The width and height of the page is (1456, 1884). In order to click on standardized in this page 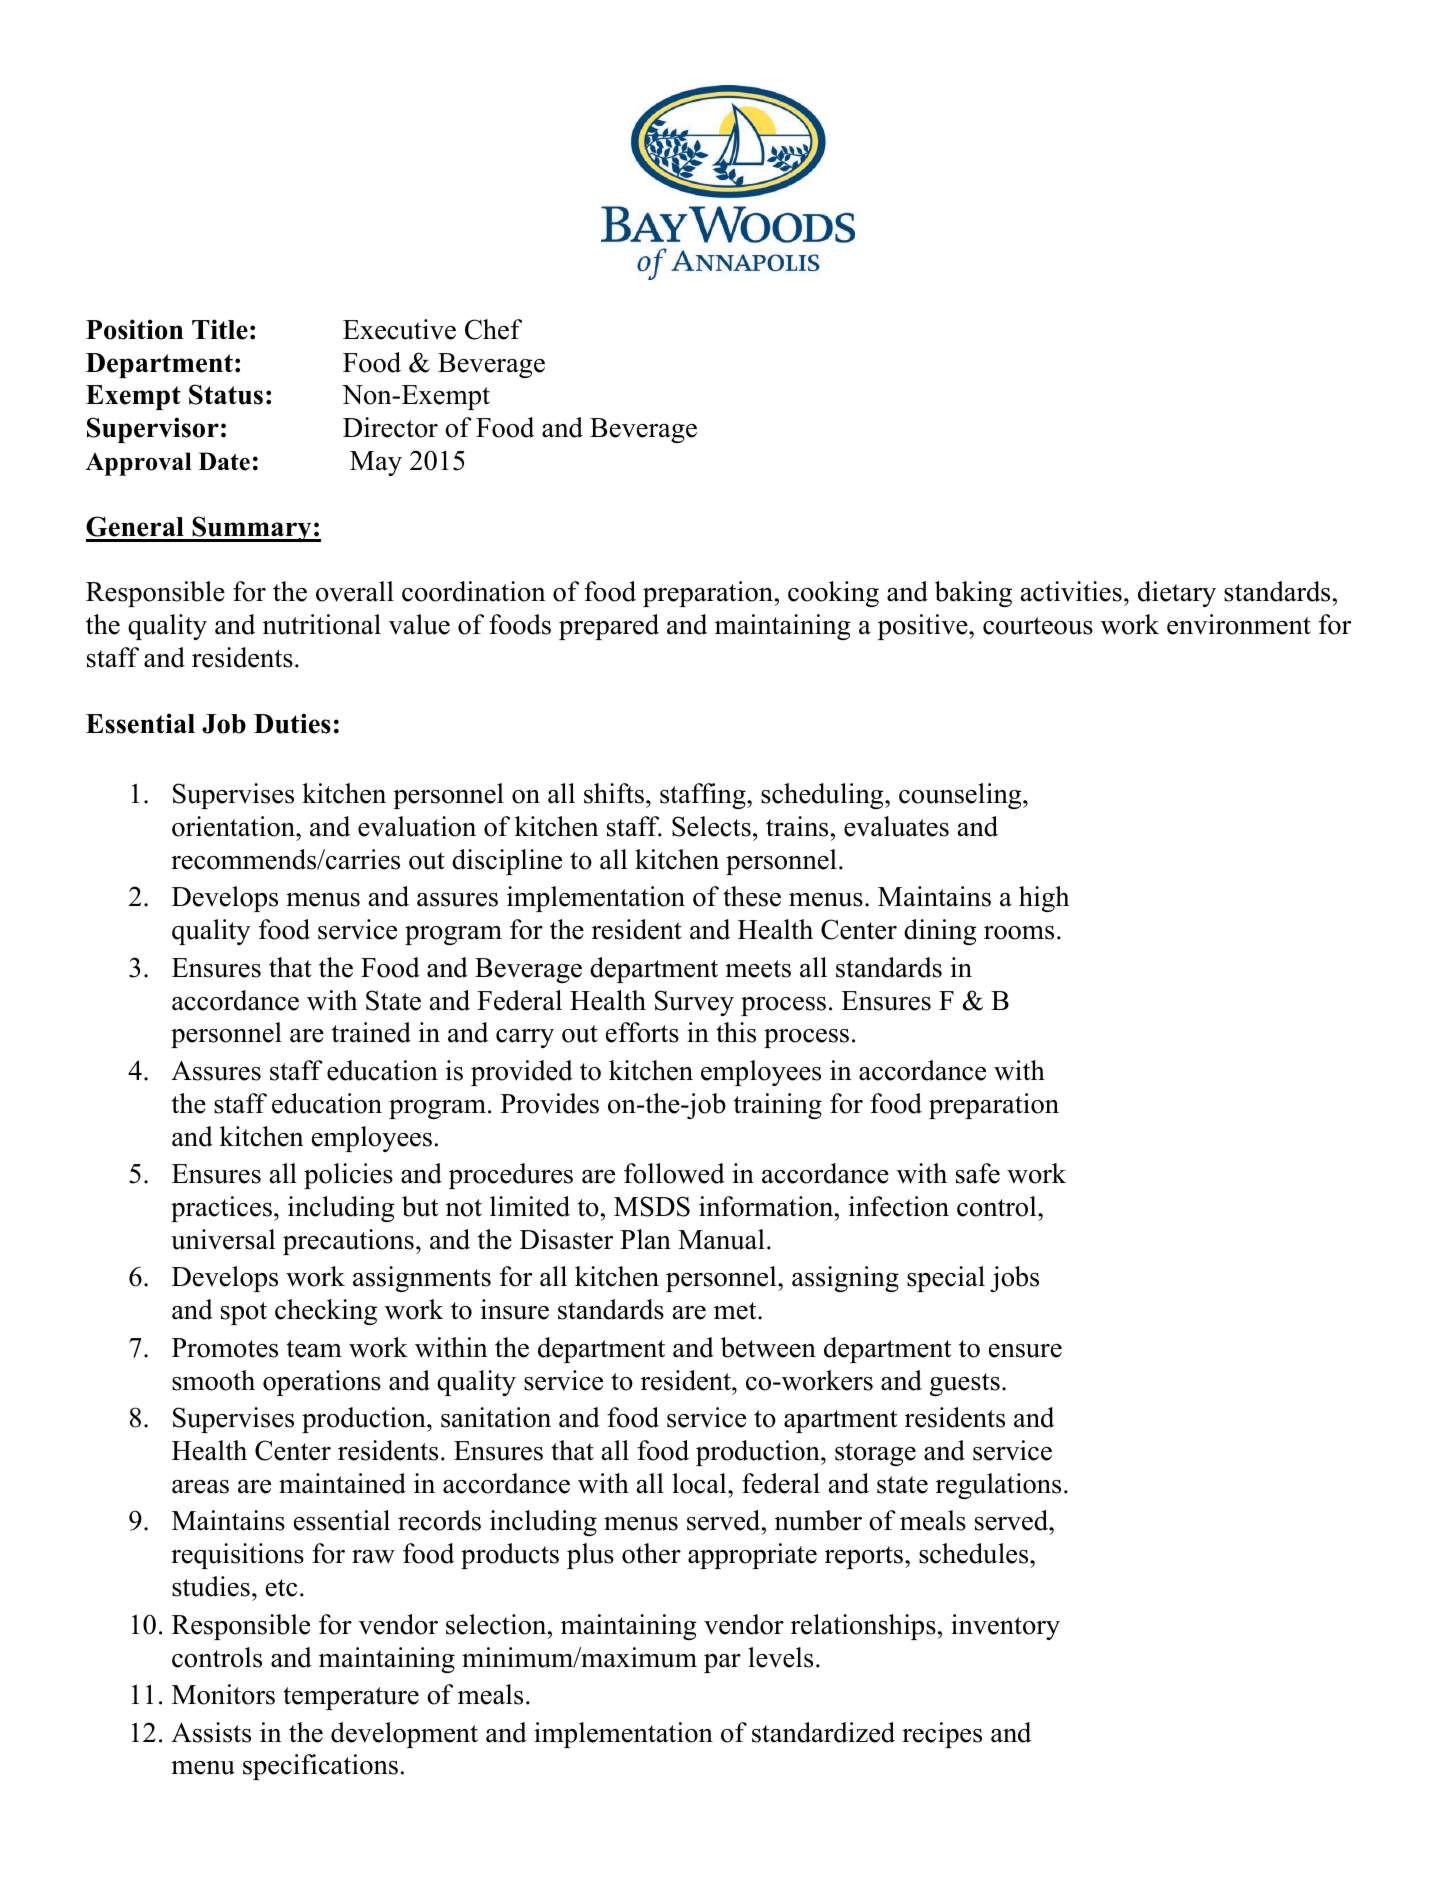, I will do `click(823, 1732)`.
